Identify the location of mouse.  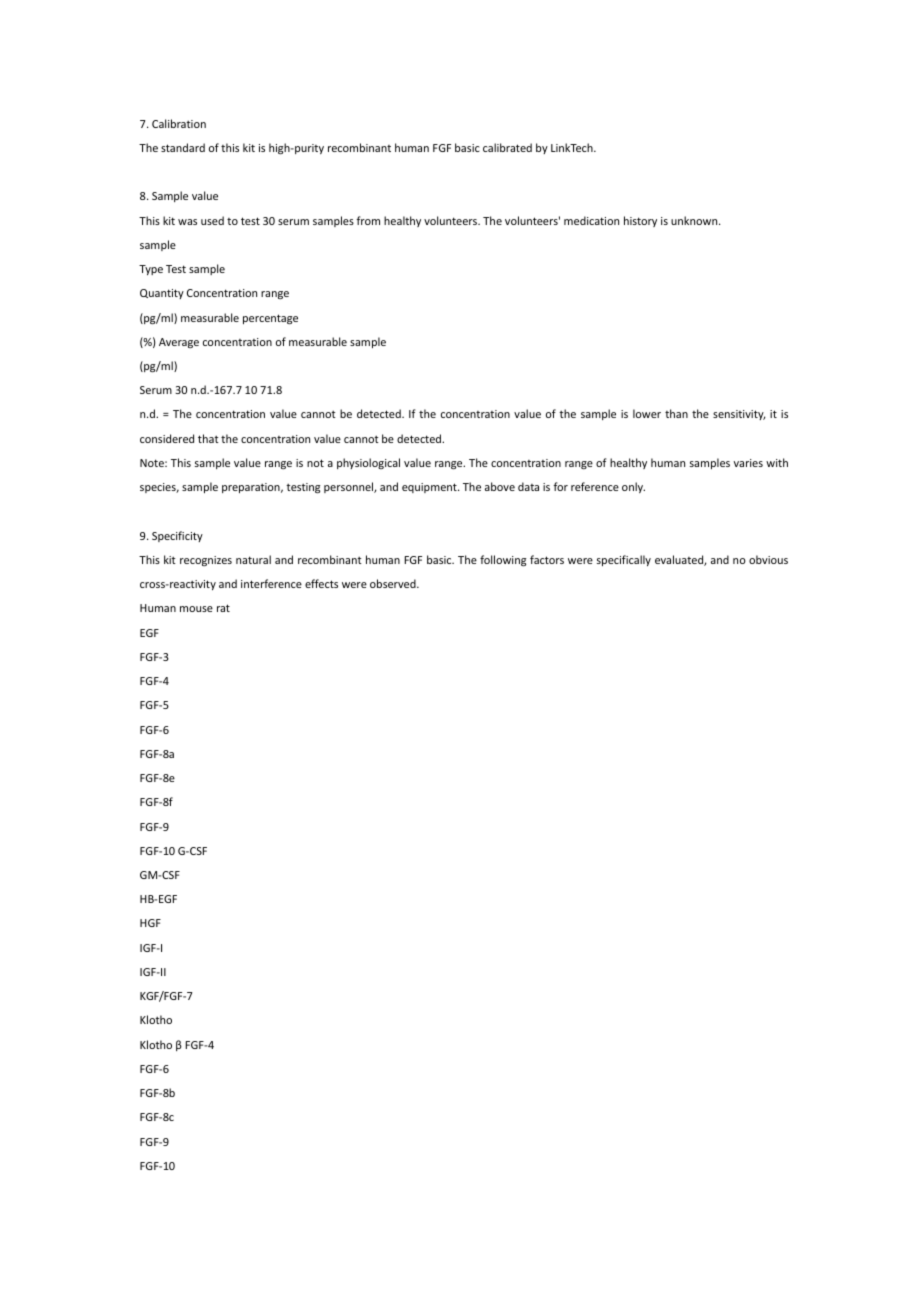
(196, 609).
